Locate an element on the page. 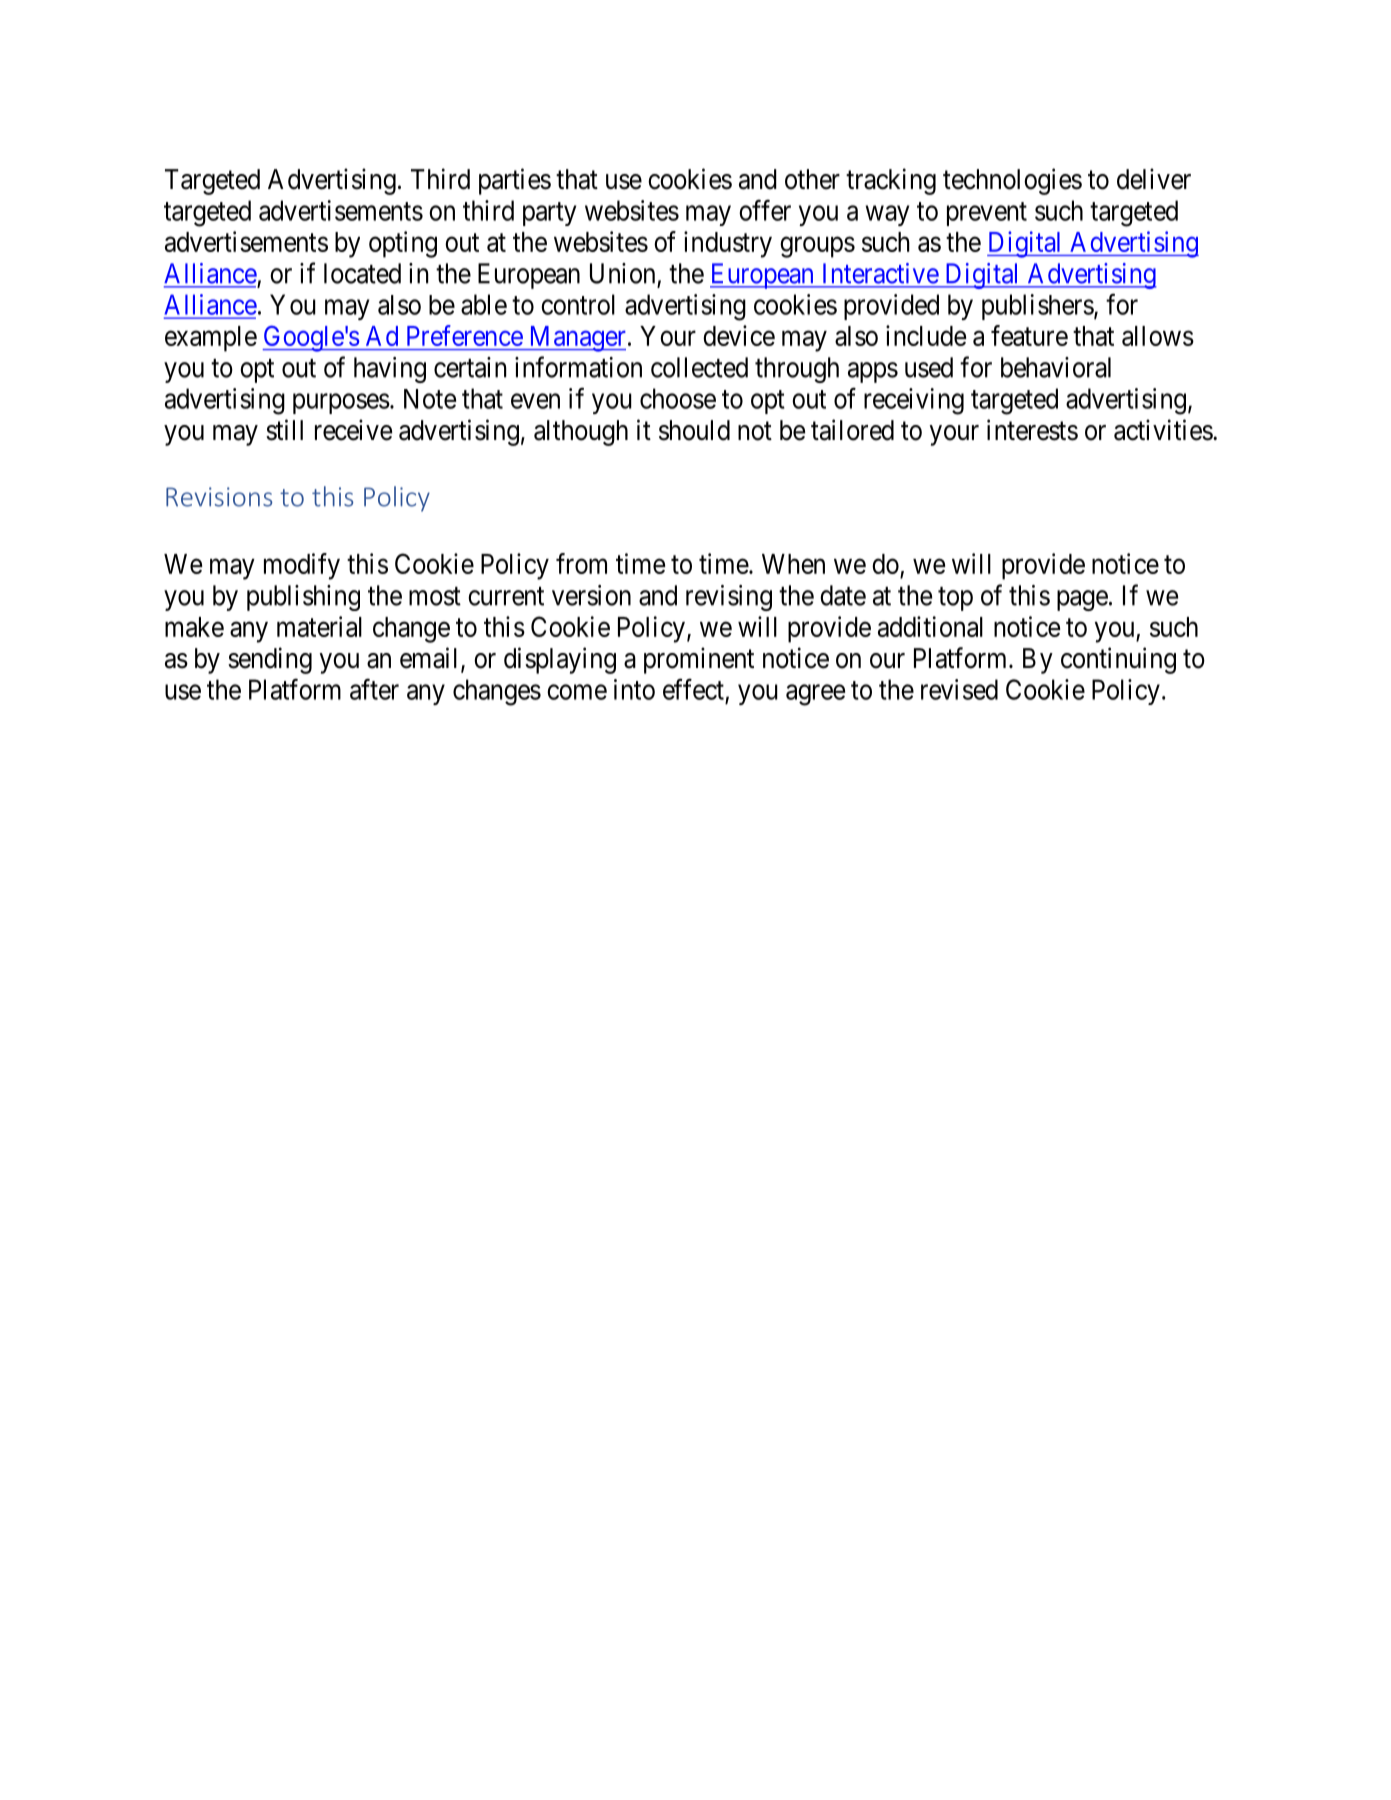 The image size is (1391, 1800). still is located at coordinates (284, 430).
